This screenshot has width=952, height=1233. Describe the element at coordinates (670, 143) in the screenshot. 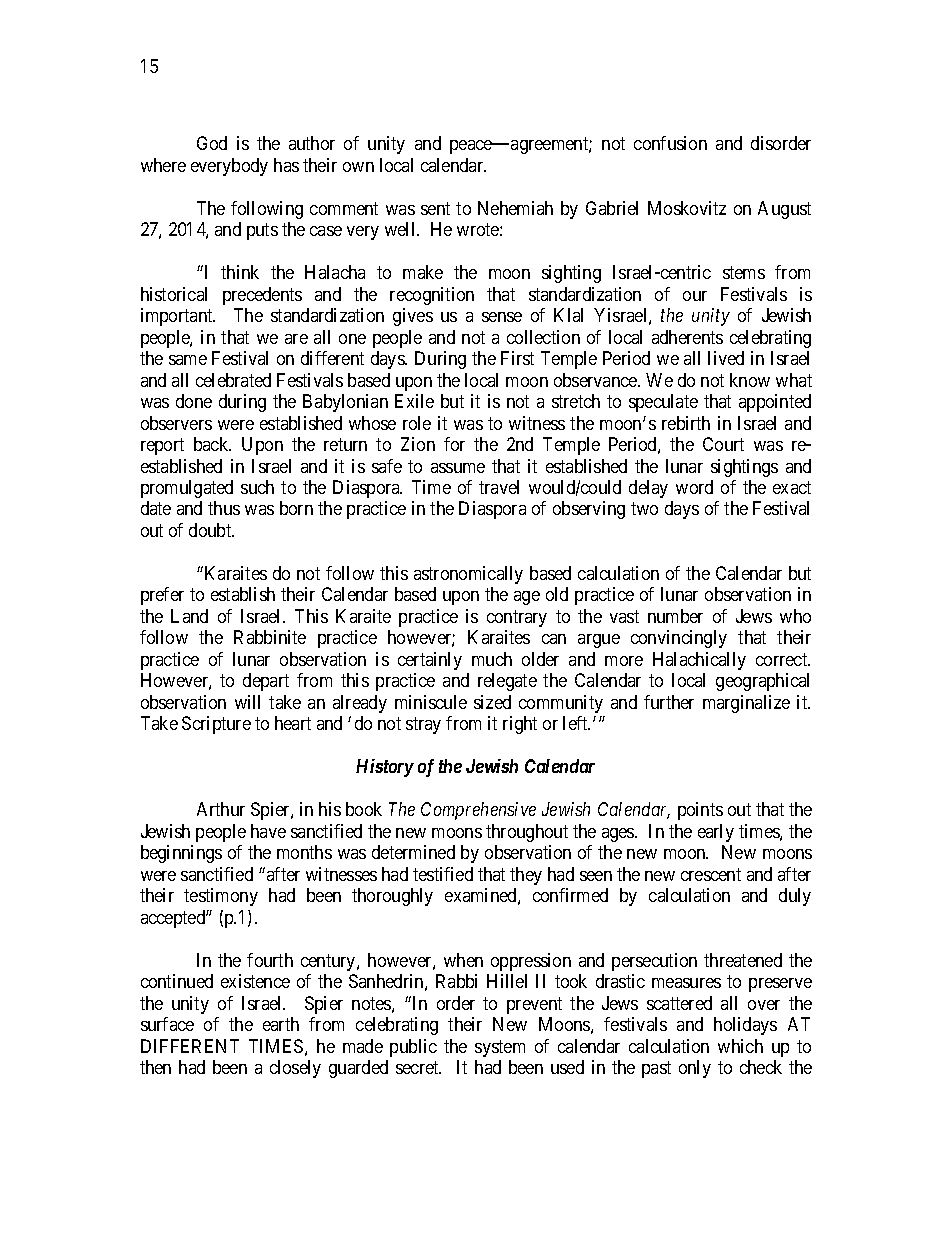

I see `confusion` at that location.
